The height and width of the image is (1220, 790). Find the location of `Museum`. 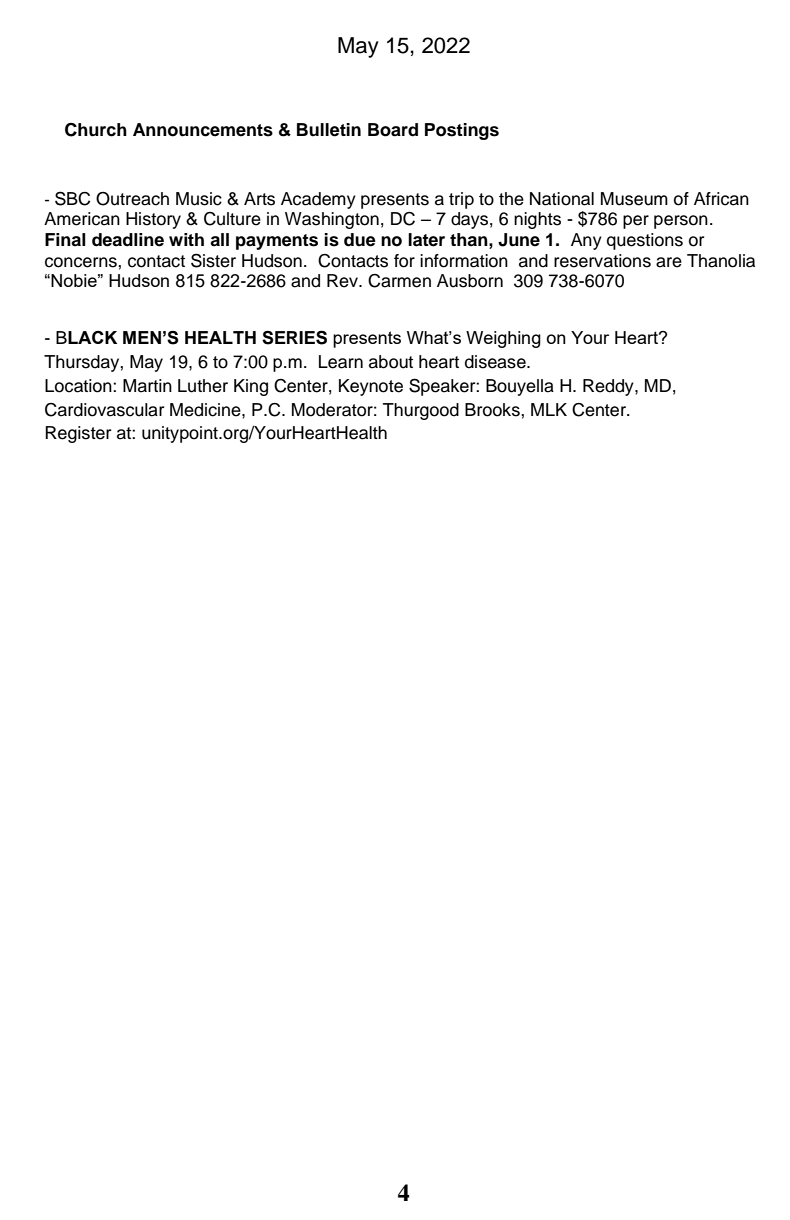

Museum is located at coordinates (634, 199).
